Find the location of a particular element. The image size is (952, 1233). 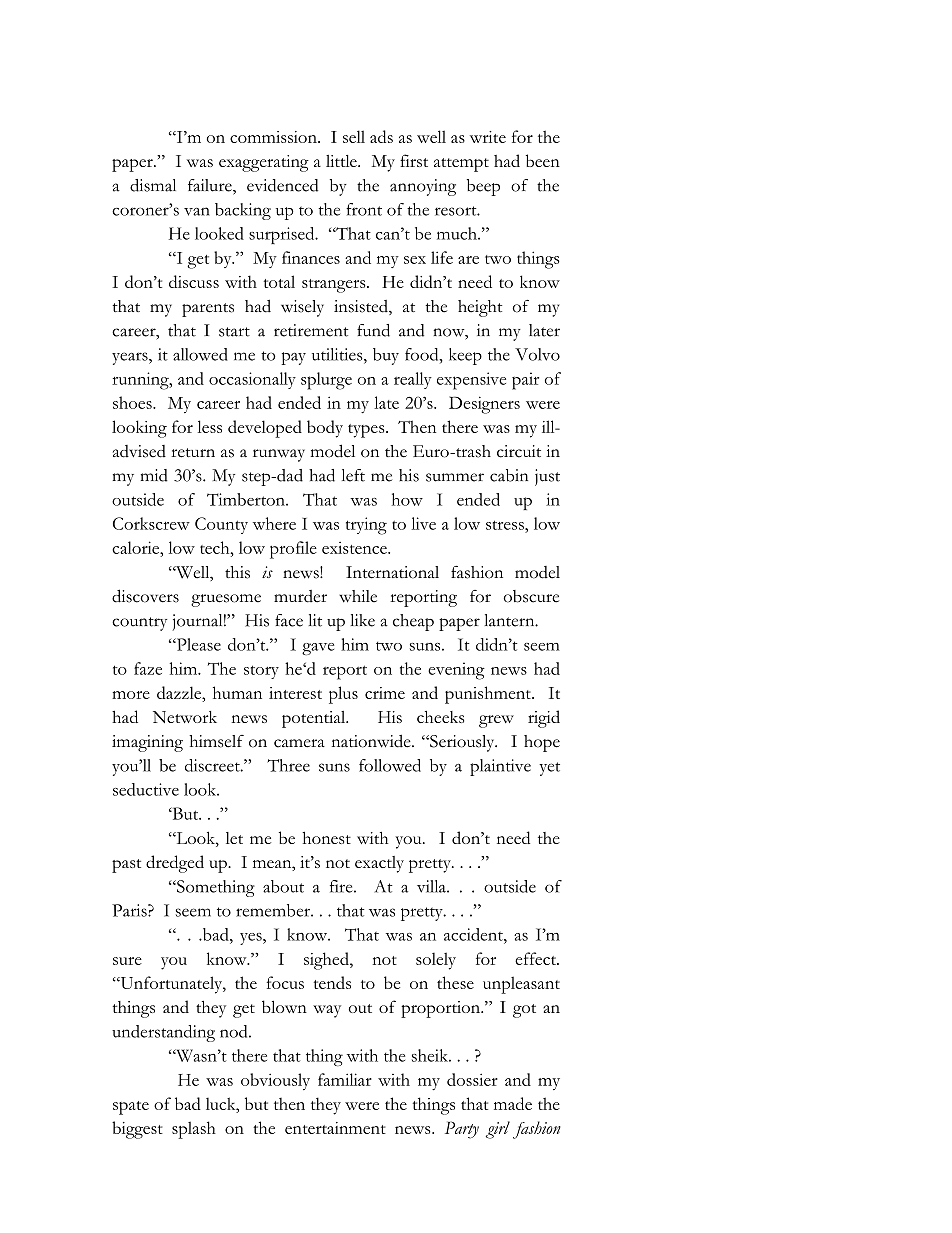

made is located at coordinates (513, 1103).
